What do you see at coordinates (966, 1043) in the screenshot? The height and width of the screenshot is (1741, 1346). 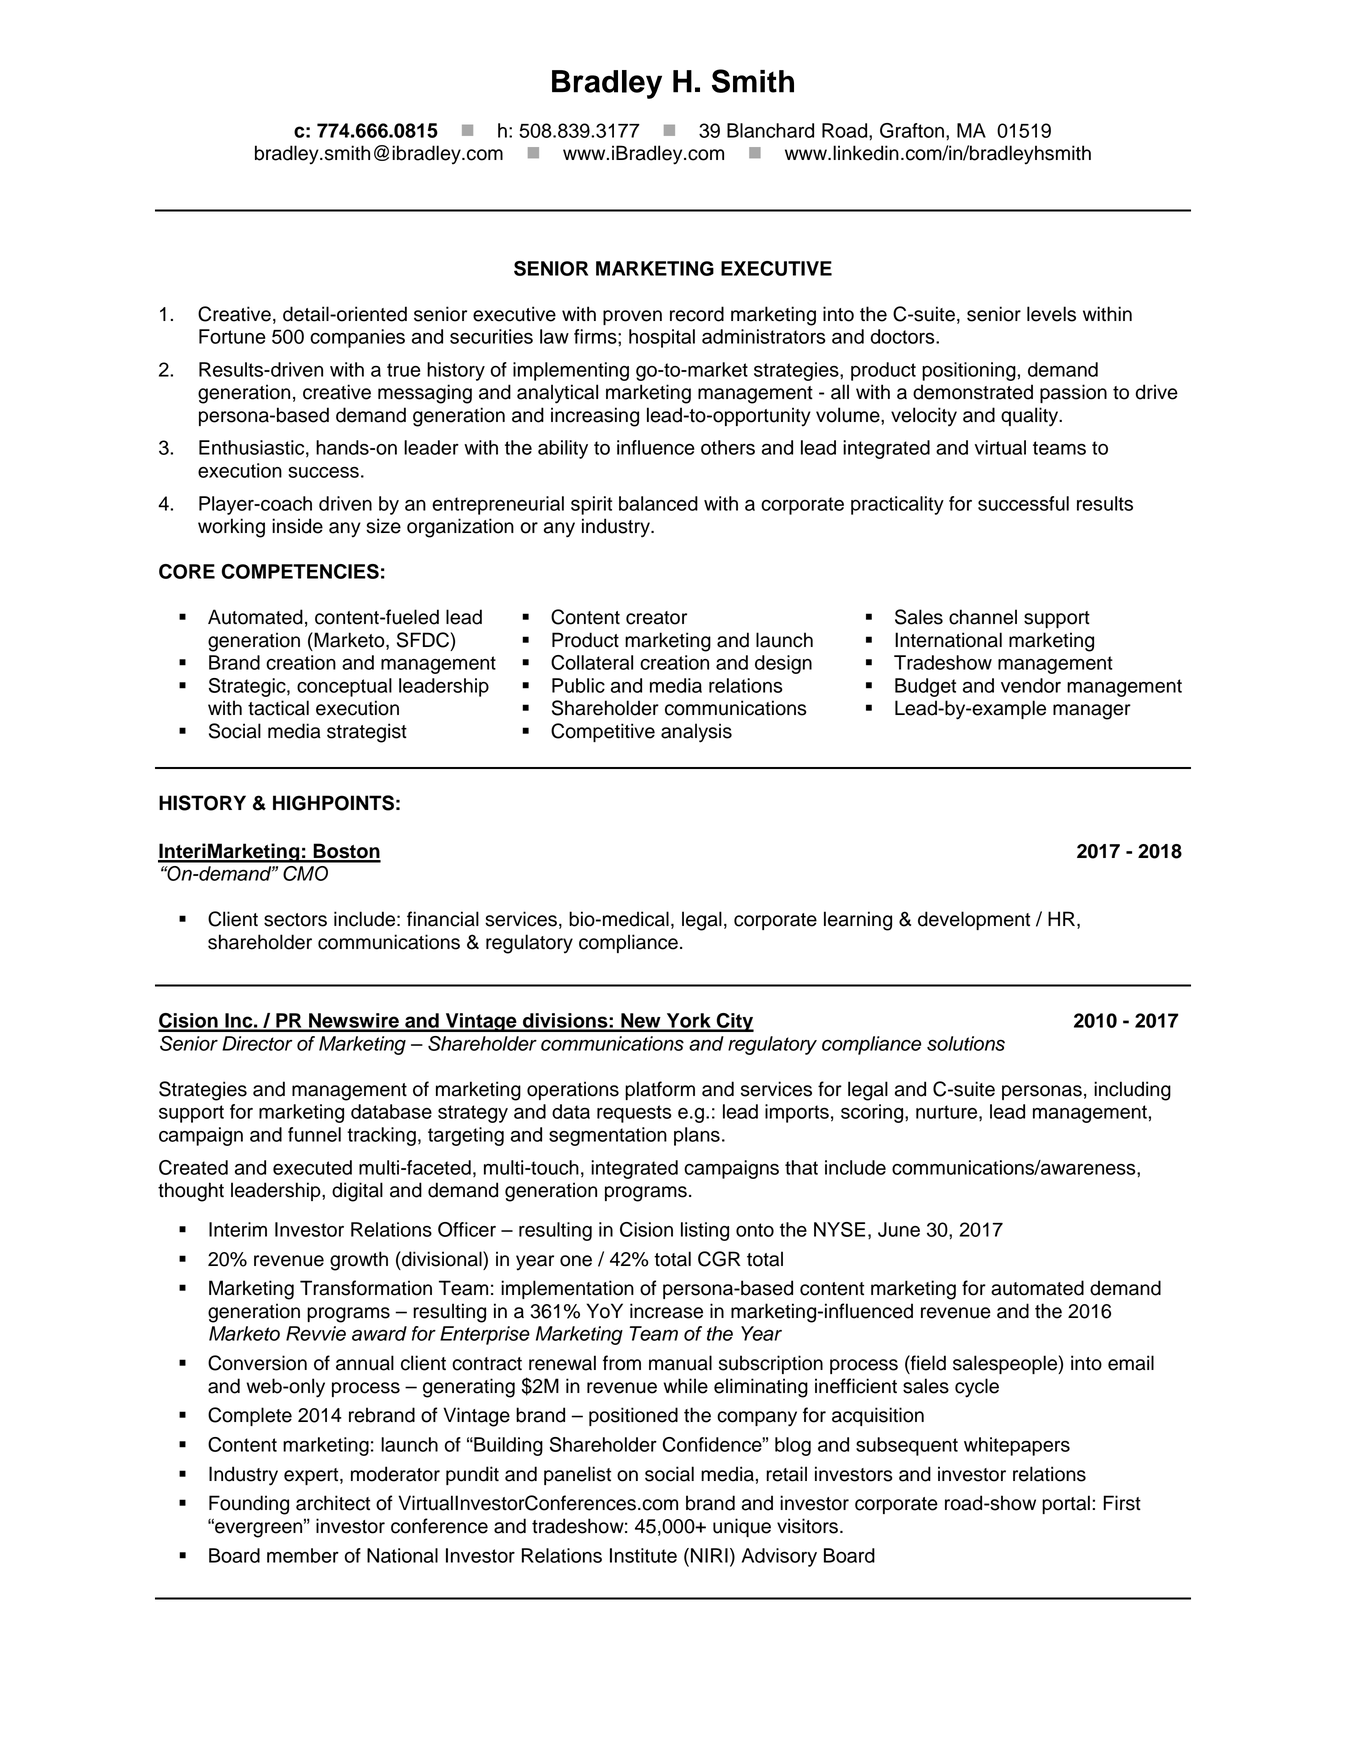 I see `solutions` at bounding box center [966, 1043].
